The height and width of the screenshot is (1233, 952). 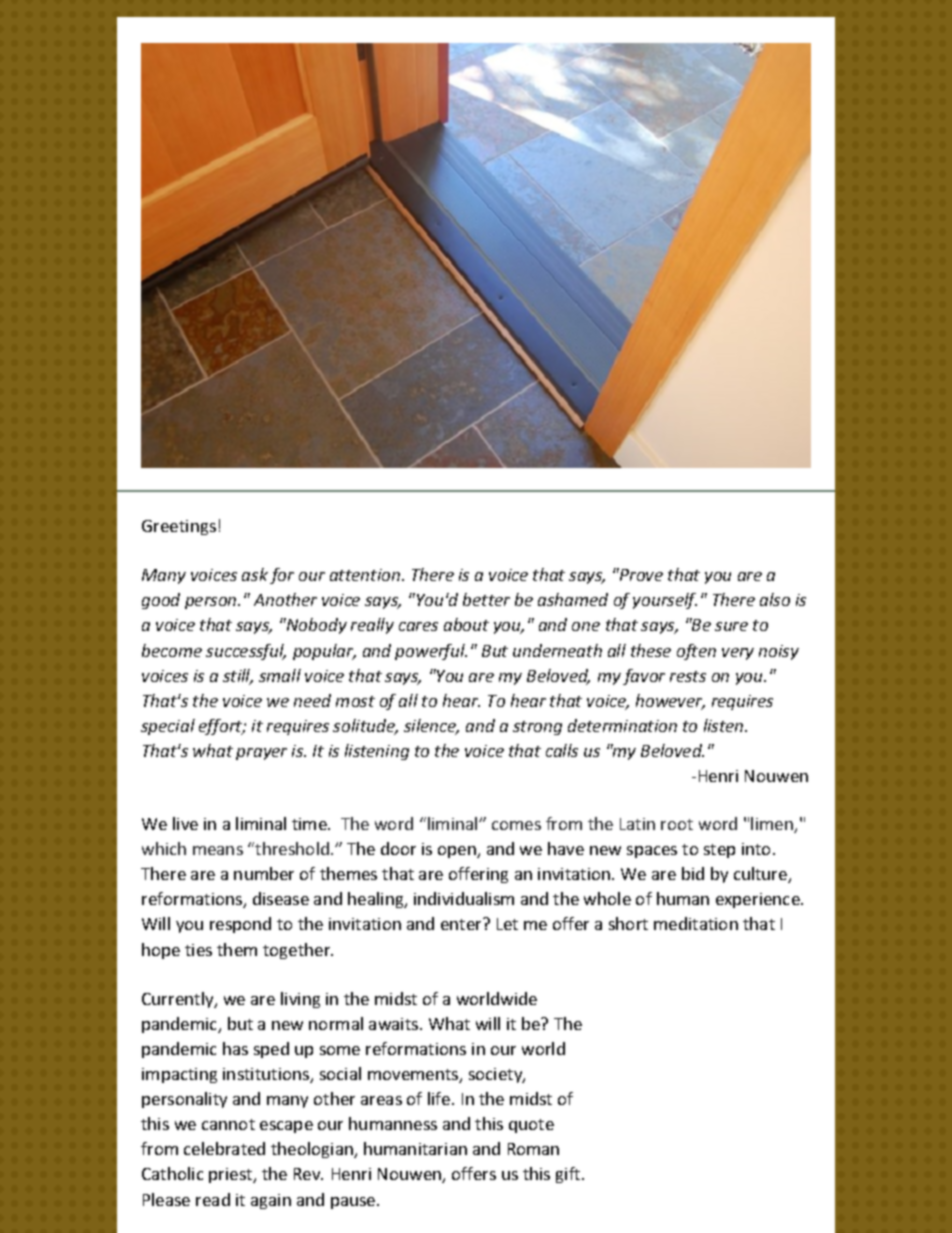 What do you see at coordinates (665, 601) in the screenshot?
I see `yourself` at bounding box center [665, 601].
